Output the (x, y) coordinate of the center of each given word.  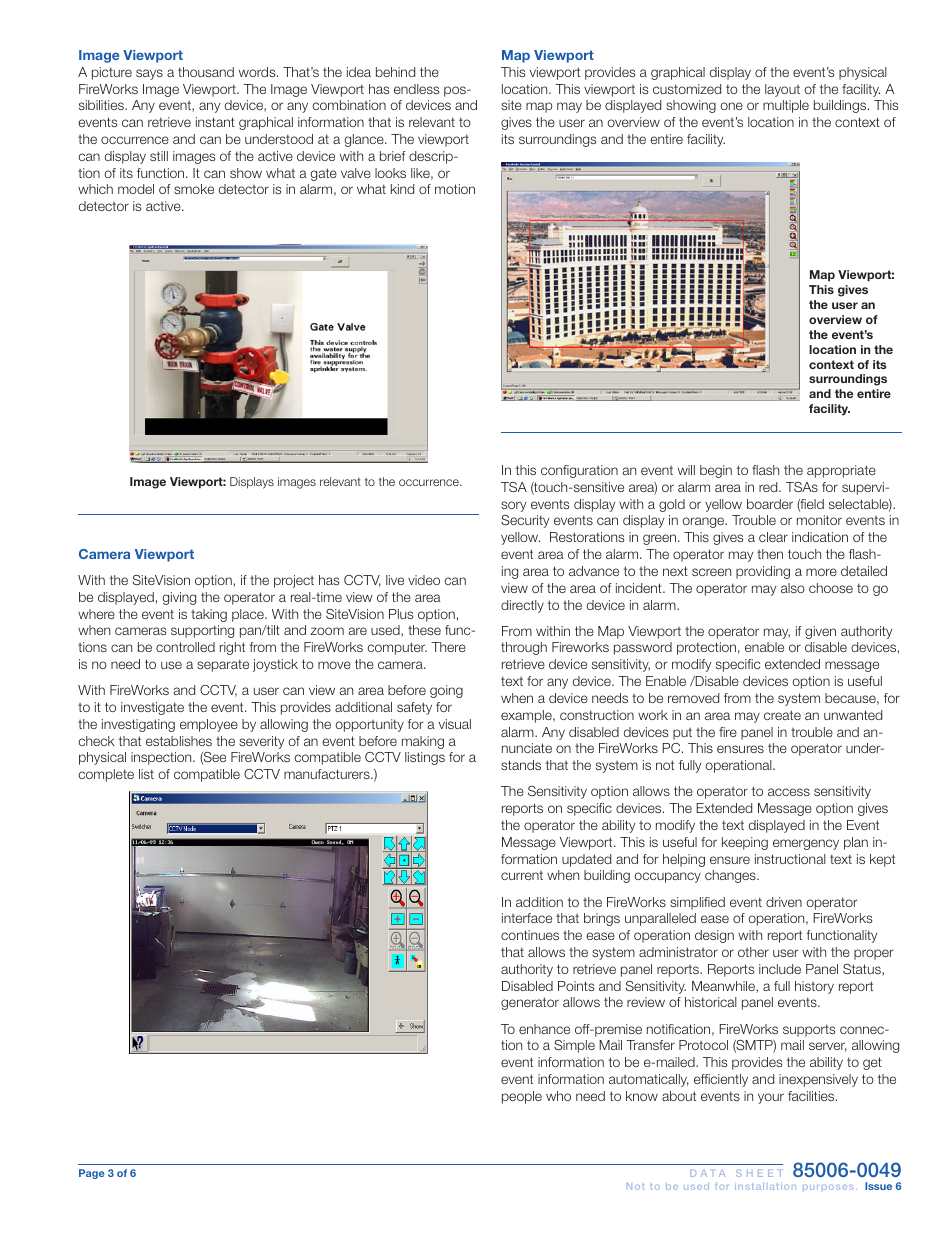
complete (106, 775)
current (522, 875)
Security (525, 521)
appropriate (841, 471)
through (524, 648)
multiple (786, 106)
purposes (828, 1187)
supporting (202, 631)
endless (416, 89)
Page (92, 1174)
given (820, 632)
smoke (194, 189)
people (522, 1097)
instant (215, 122)
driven (784, 902)
